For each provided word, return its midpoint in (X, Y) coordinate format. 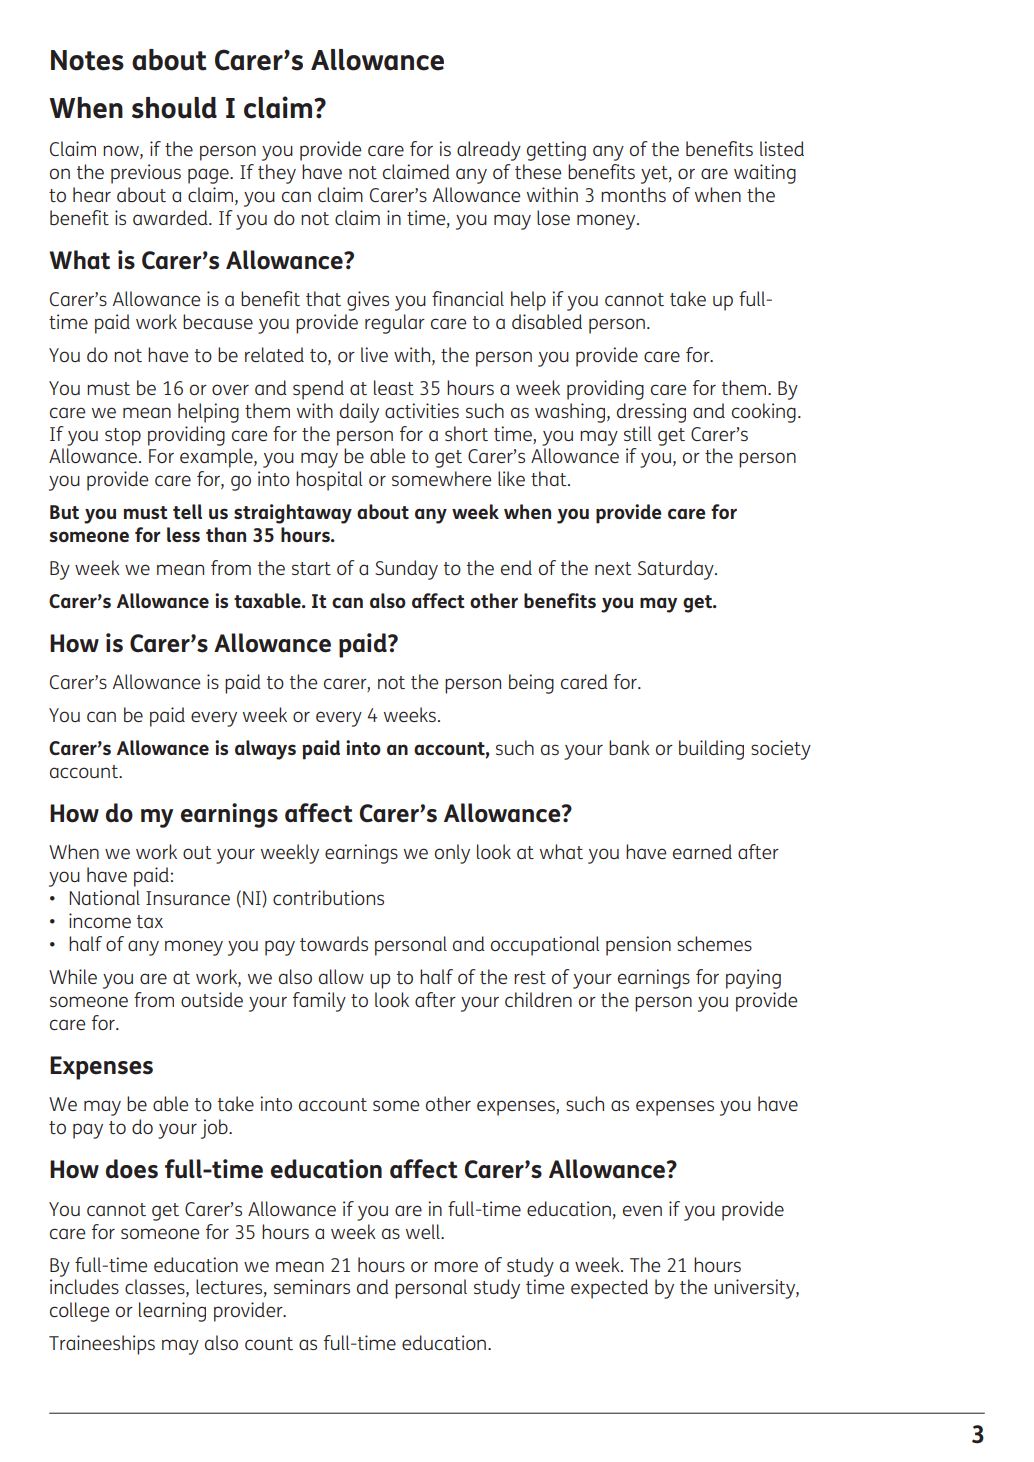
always (265, 750)
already (489, 151)
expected (609, 1289)
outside (212, 999)
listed (782, 148)
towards (334, 943)
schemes (714, 943)
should (174, 108)
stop (123, 437)
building (711, 750)
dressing (651, 413)
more (456, 1266)
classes (156, 1288)
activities (422, 410)
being (531, 684)
